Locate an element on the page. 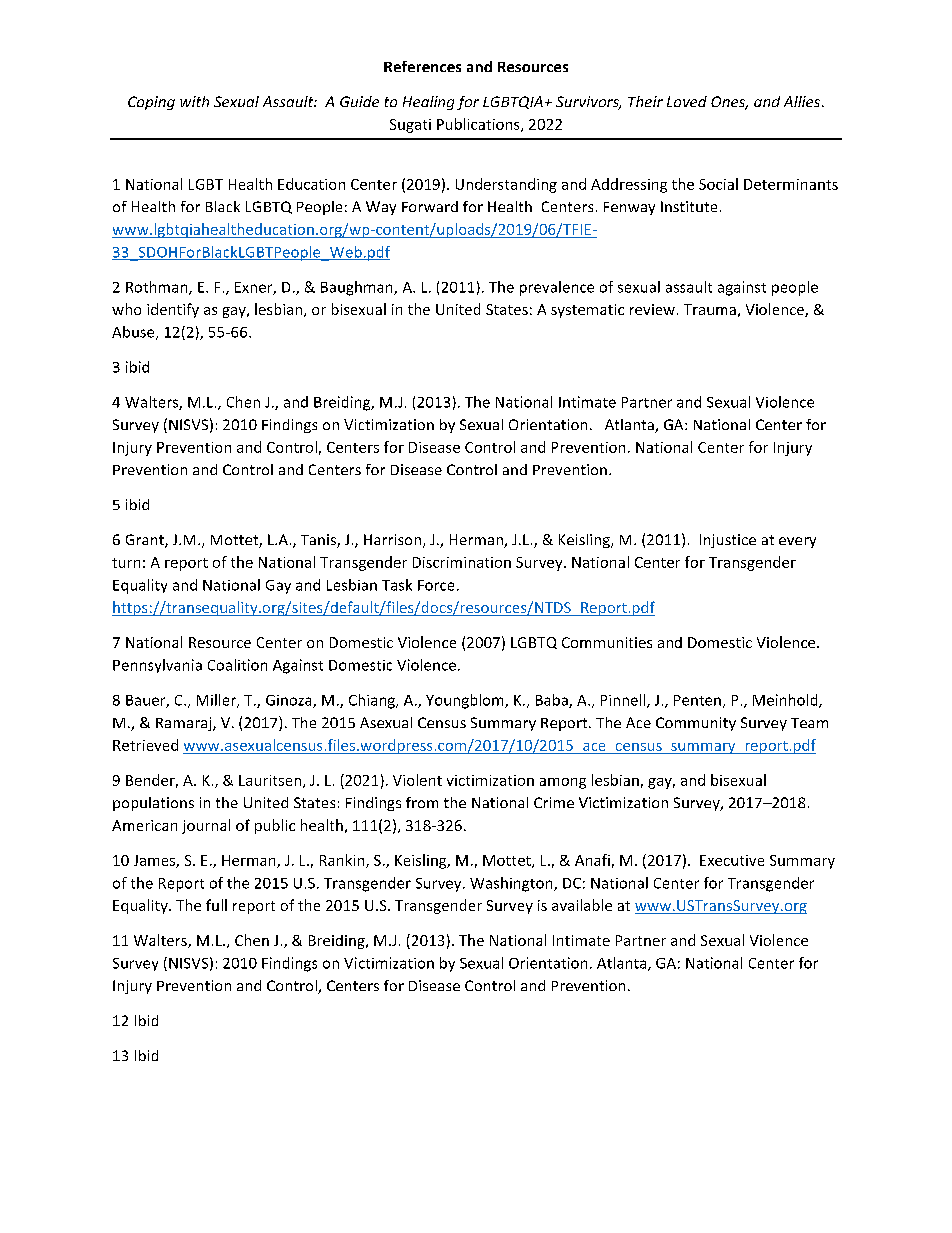  Loved is located at coordinates (687, 101).
